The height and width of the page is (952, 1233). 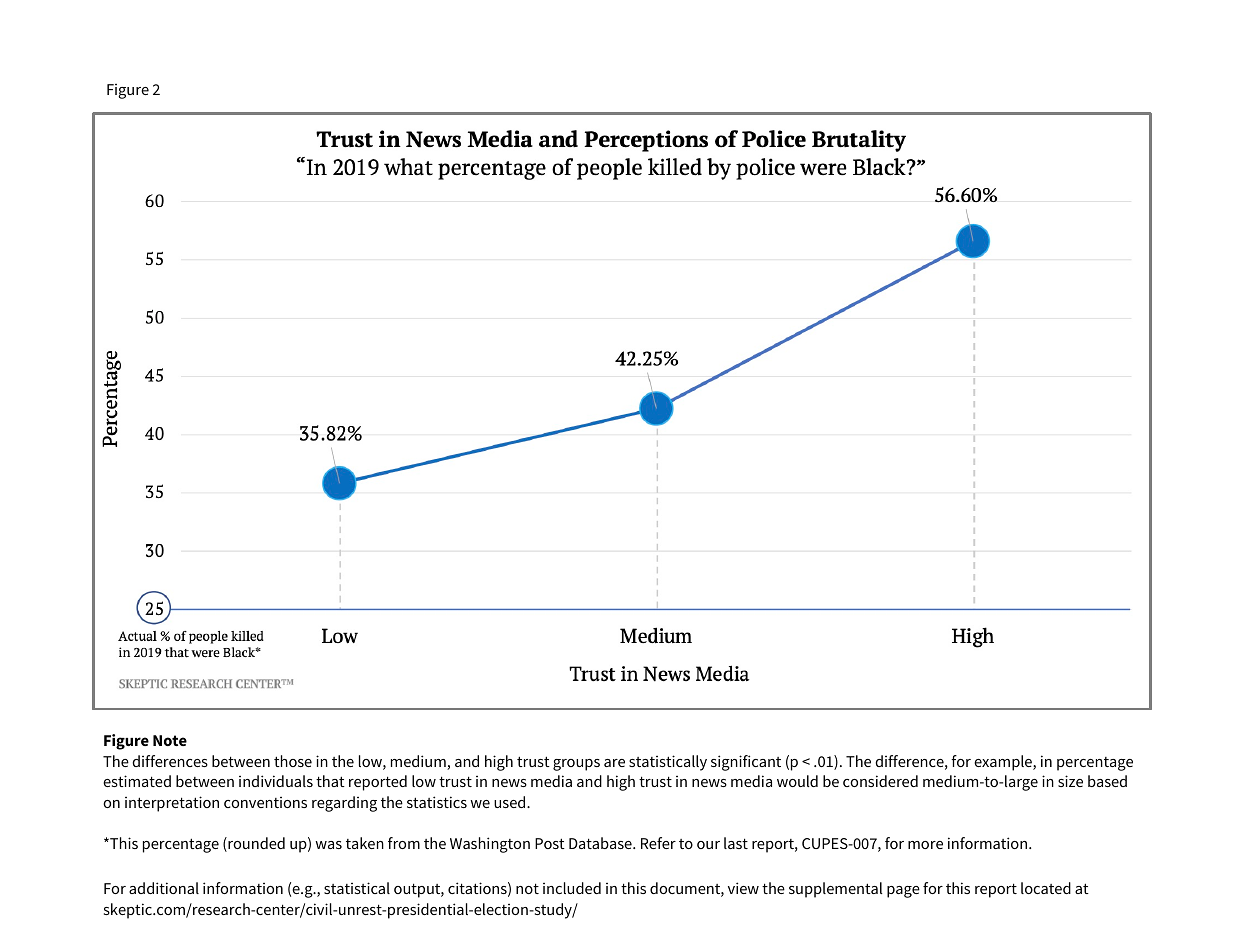 What do you see at coordinates (601, 843) in the page?
I see `Database` at bounding box center [601, 843].
